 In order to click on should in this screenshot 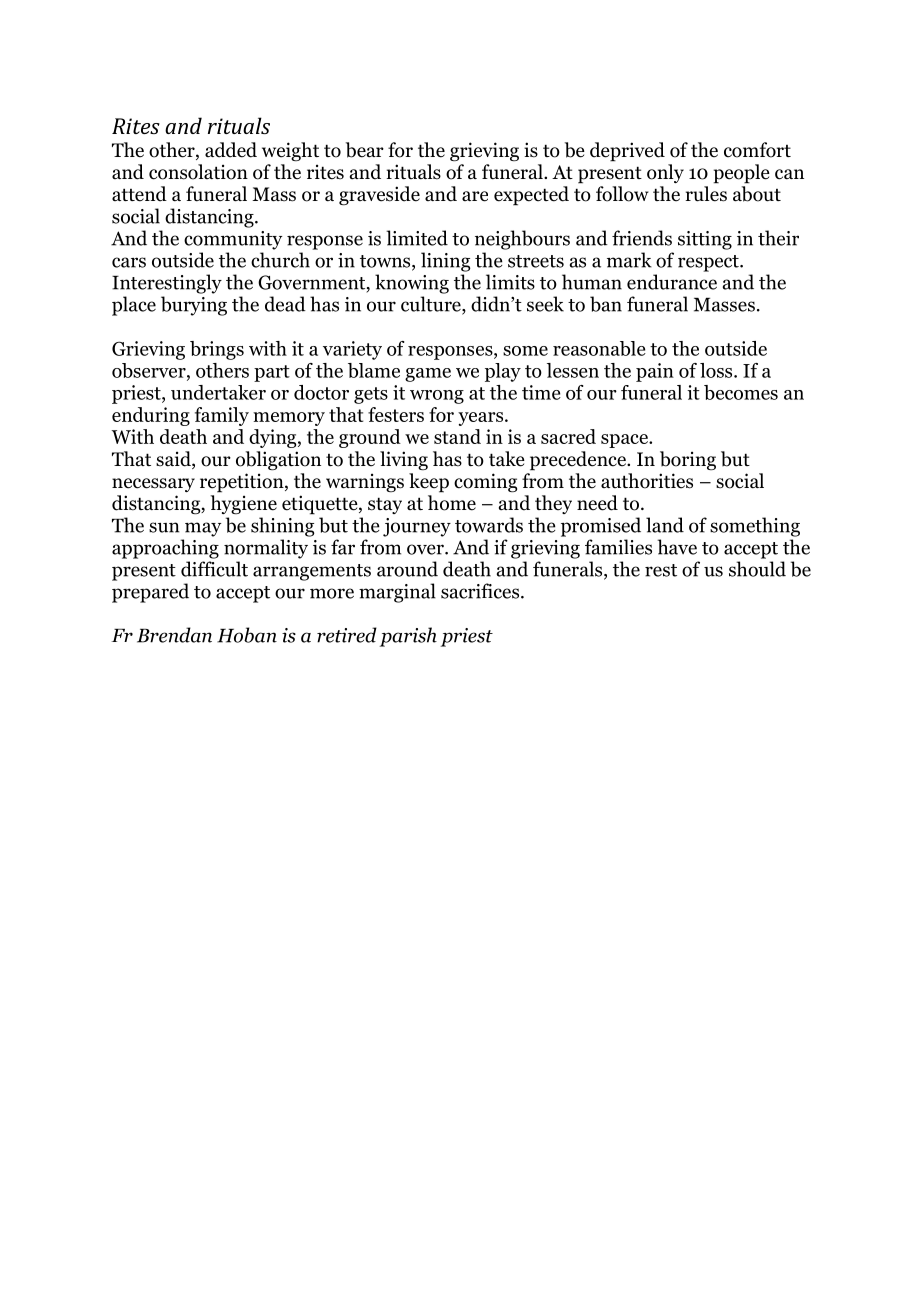, I will do `click(757, 569)`.
